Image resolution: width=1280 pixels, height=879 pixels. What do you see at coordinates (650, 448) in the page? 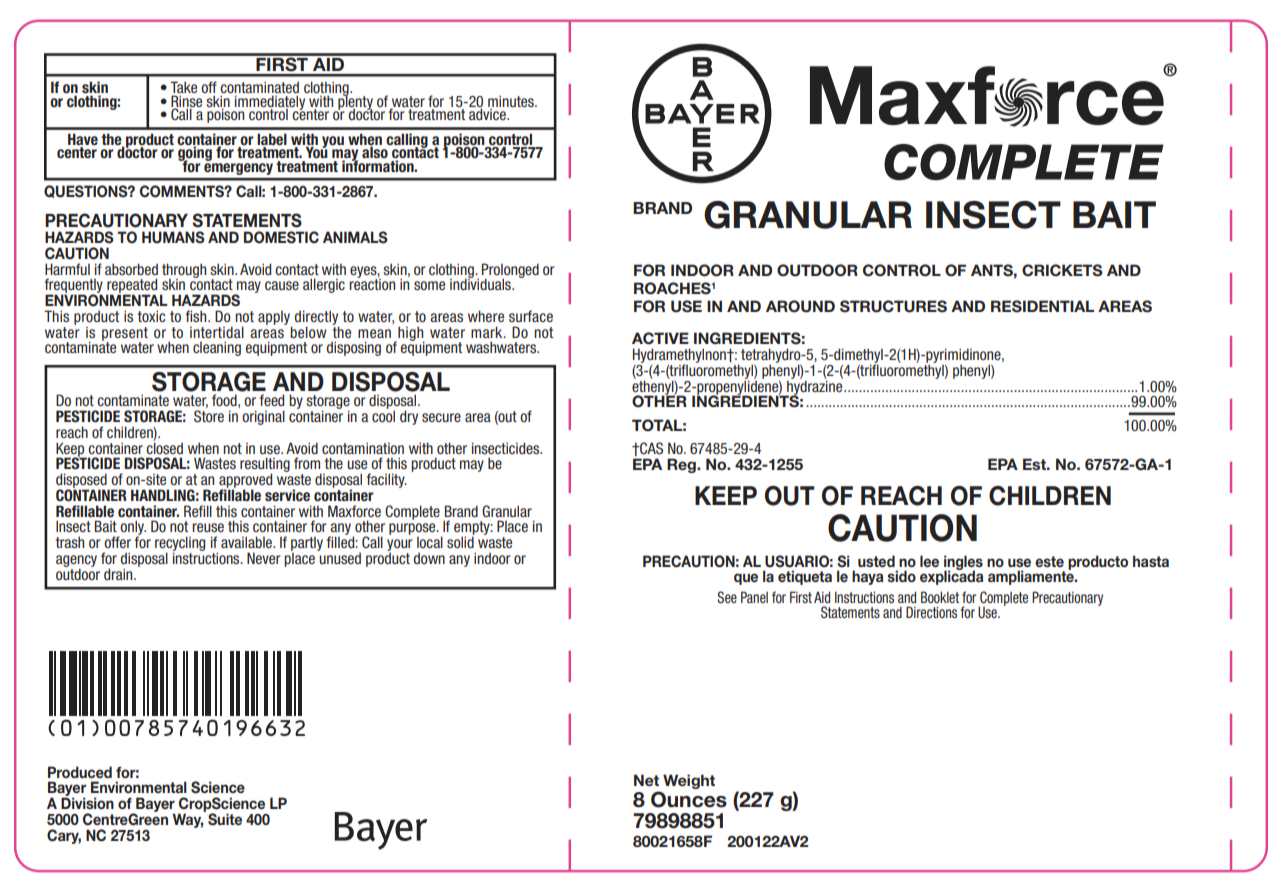
I see `CAS` at bounding box center [650, 448].
